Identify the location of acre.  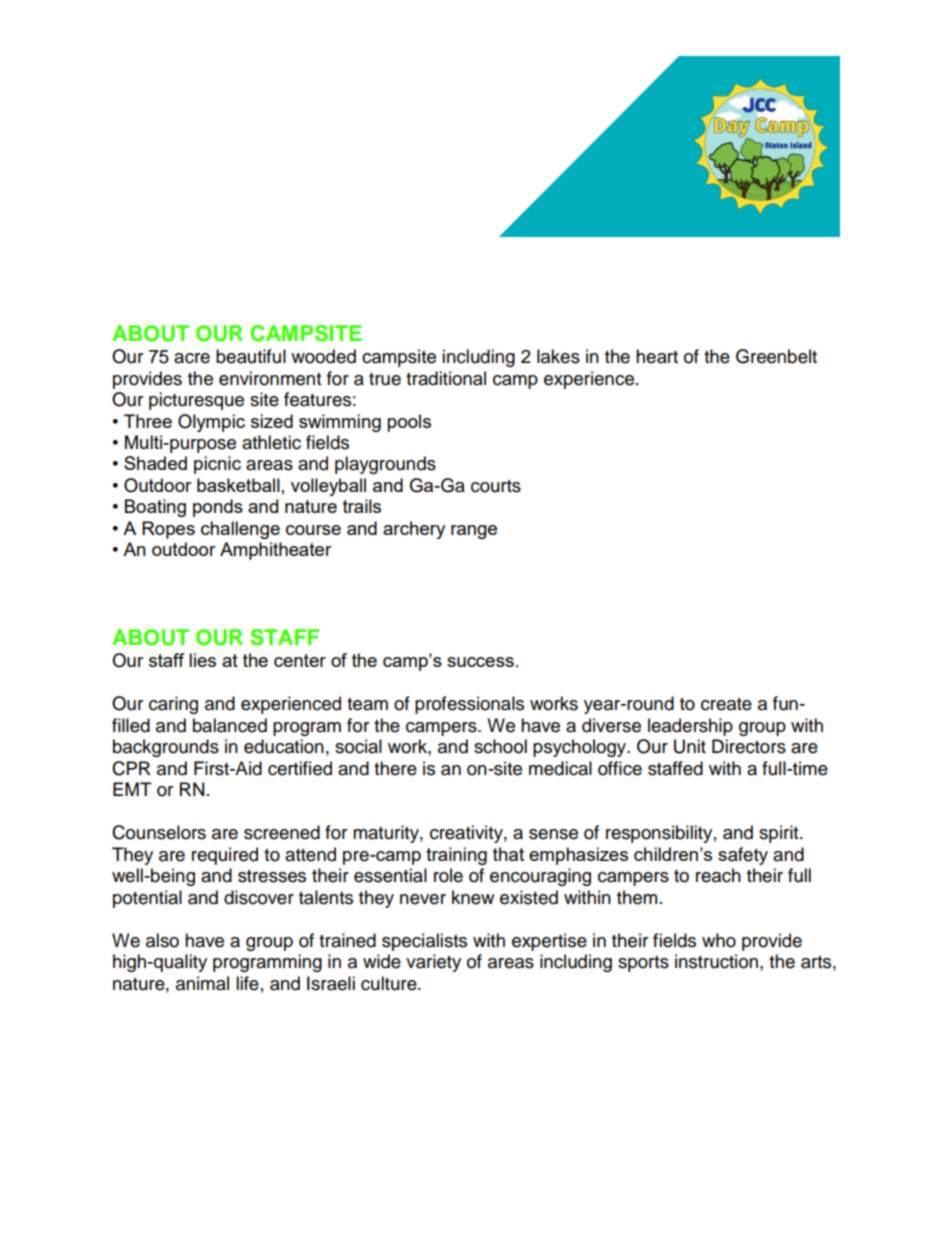
(192, 358).
